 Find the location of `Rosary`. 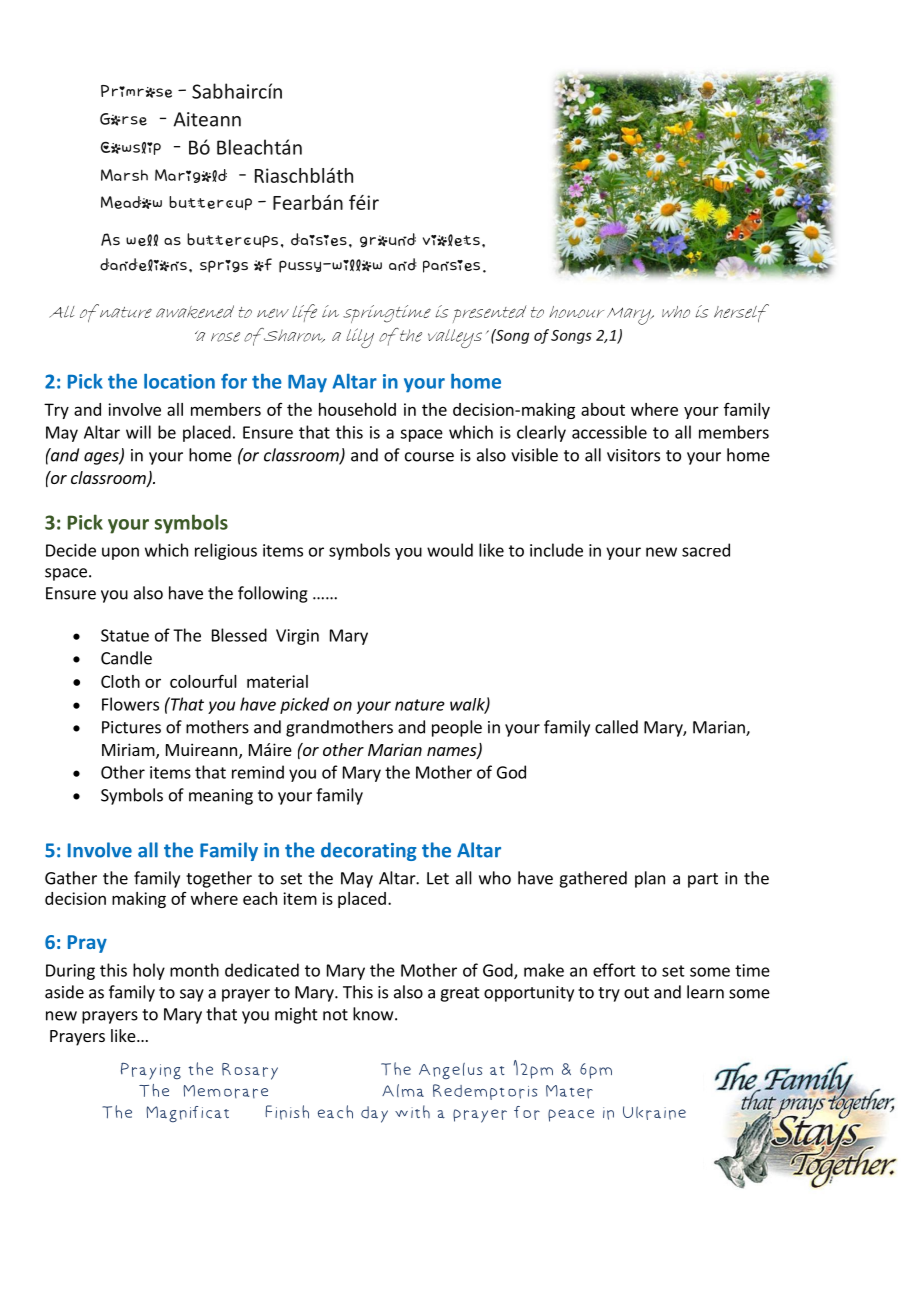

Rosary is located at coordinates (250, 1071).
